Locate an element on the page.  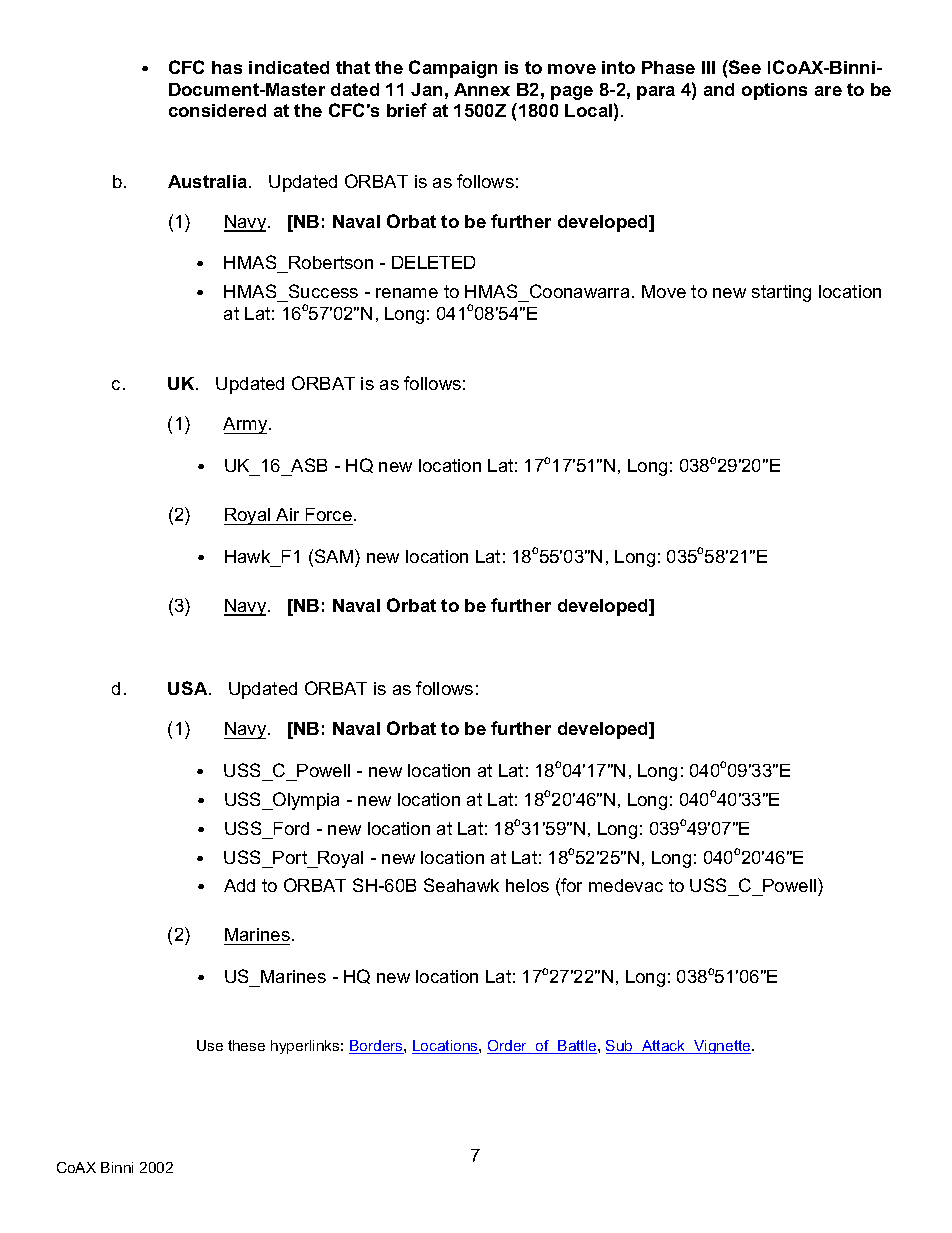
these is located at coordinates (246, 1045).
